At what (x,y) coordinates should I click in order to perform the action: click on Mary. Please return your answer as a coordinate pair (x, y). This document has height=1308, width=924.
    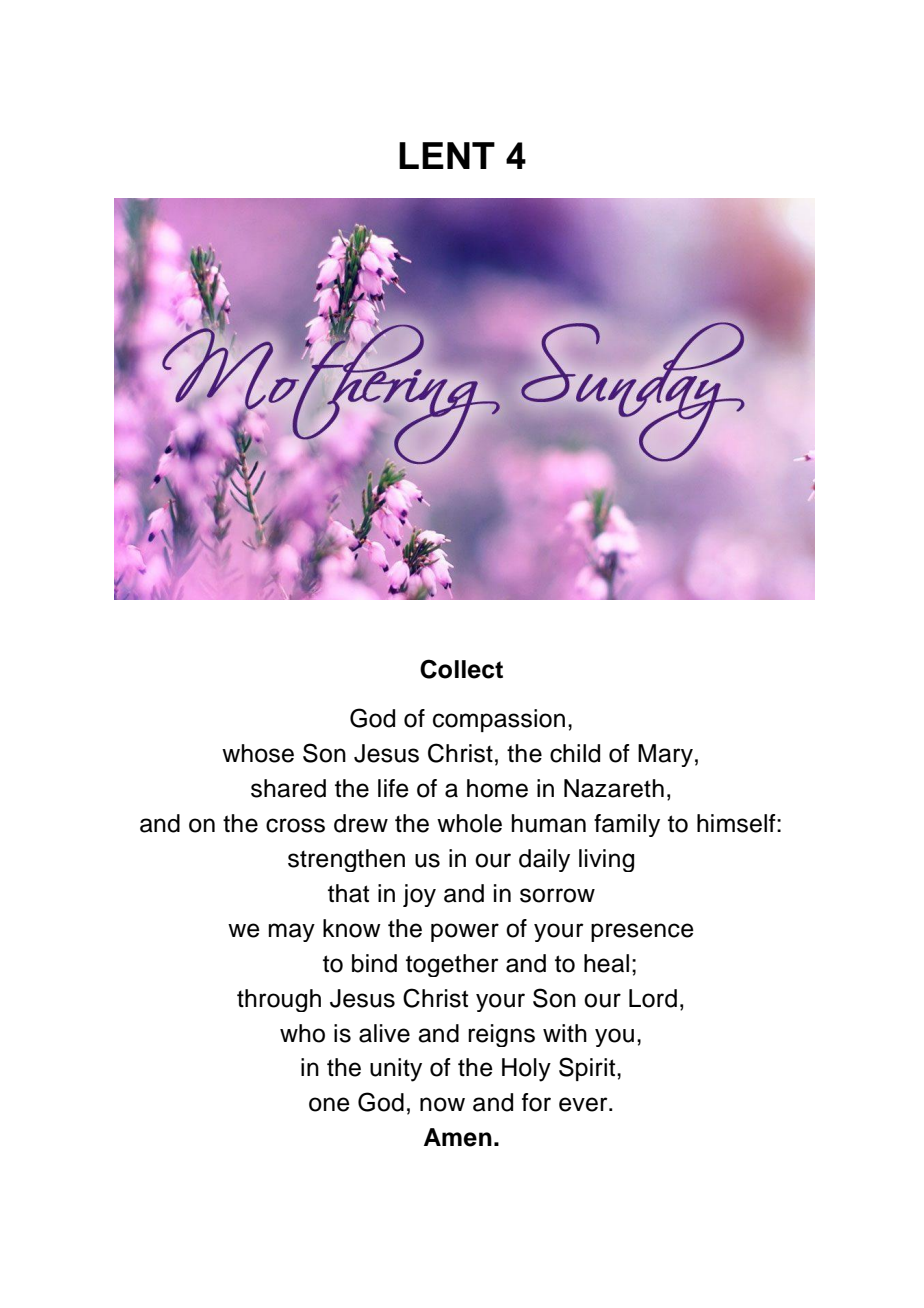
    Looking at the image, I should click on (665, 755).
